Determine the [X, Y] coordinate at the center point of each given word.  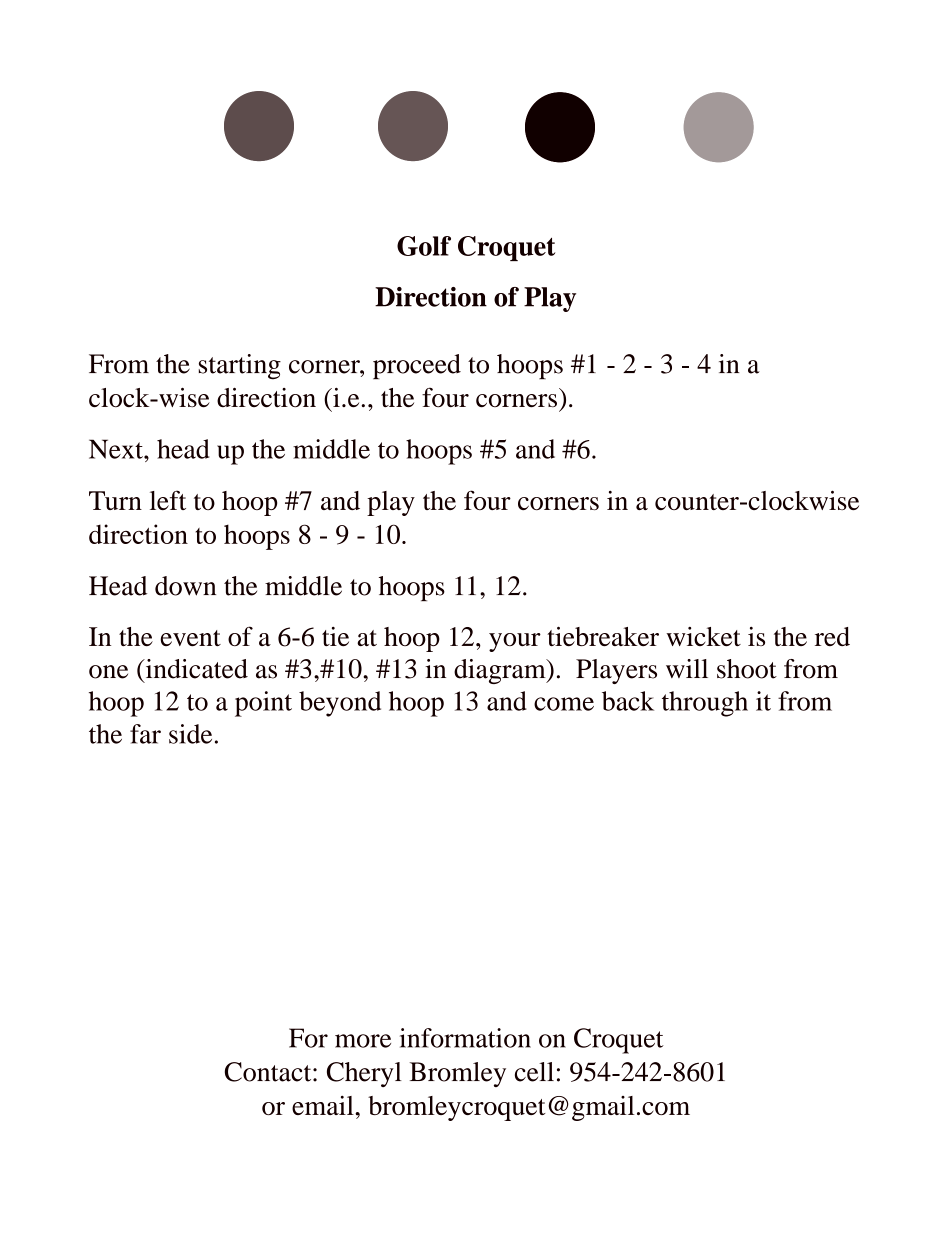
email [324, 1105]
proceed [417, 367]
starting [240, 367]
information [465, 1038]
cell [534, 1072]
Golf [424, 246]
